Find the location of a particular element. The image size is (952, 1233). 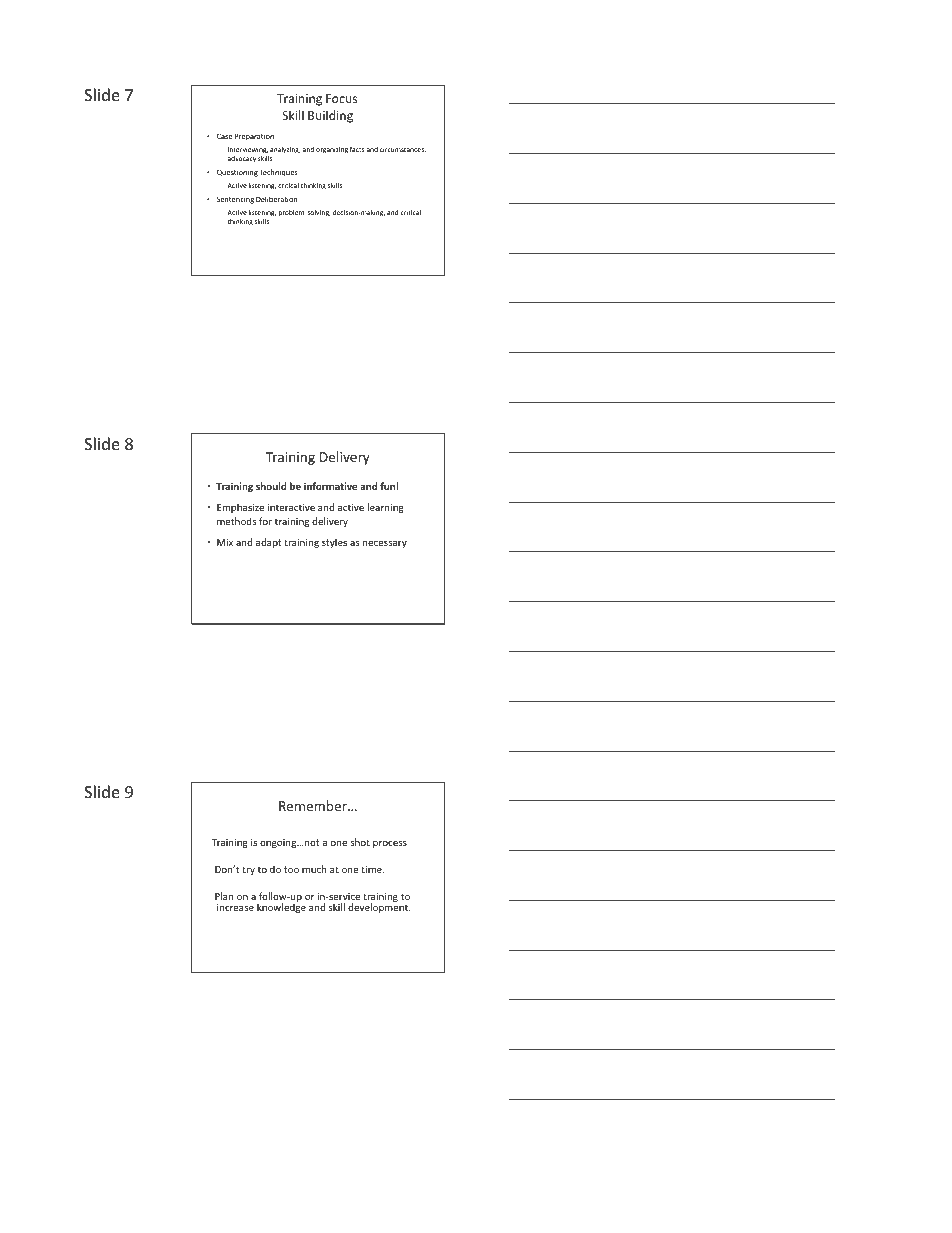

development is located at coordinates (379, 907).
